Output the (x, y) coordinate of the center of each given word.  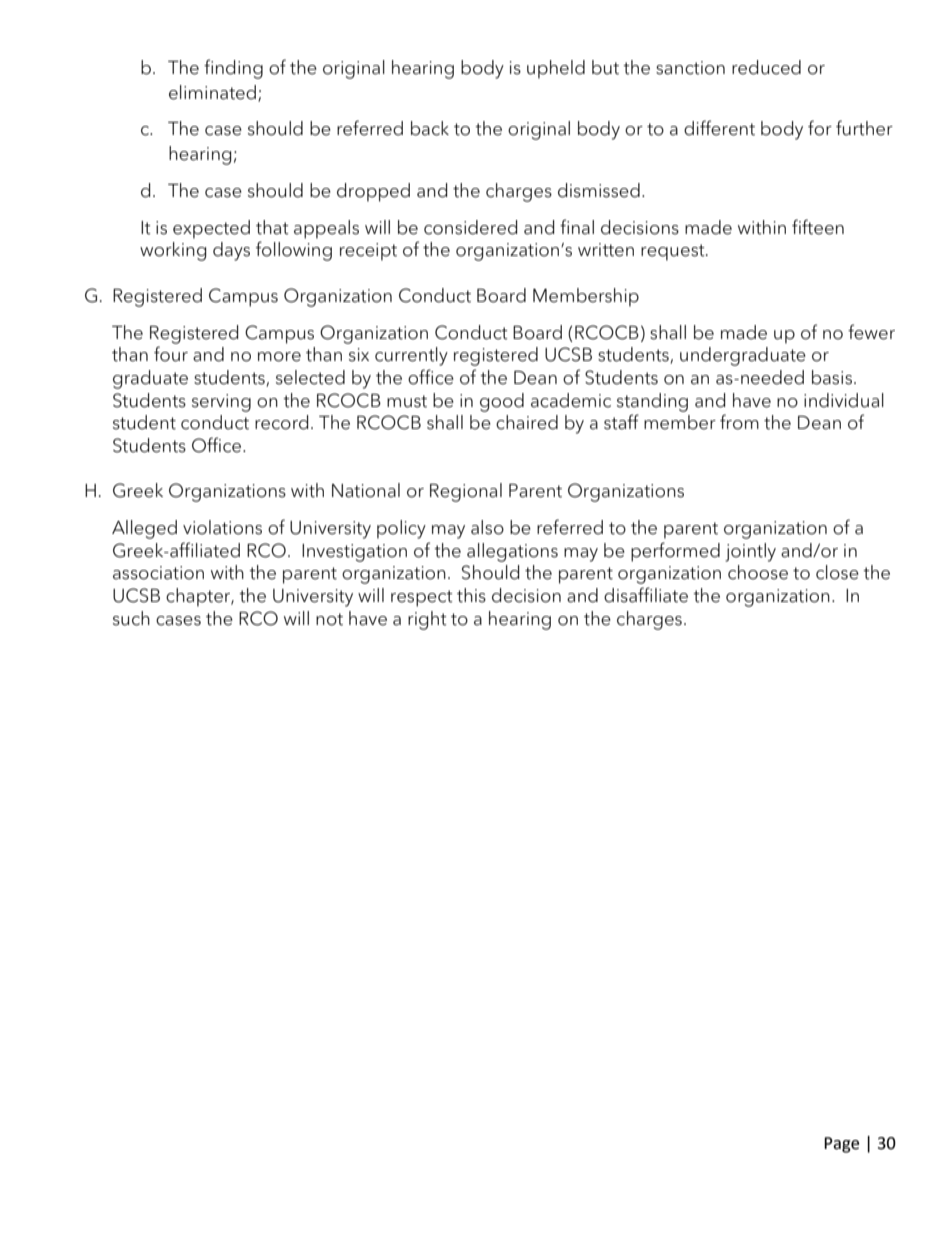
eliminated (212, 92)
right (427, 620)
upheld (556, 69)
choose (758, 572)
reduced (766, 67)
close (837, 572)
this (471, 595)
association (158, 573)
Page (841, 1145)
